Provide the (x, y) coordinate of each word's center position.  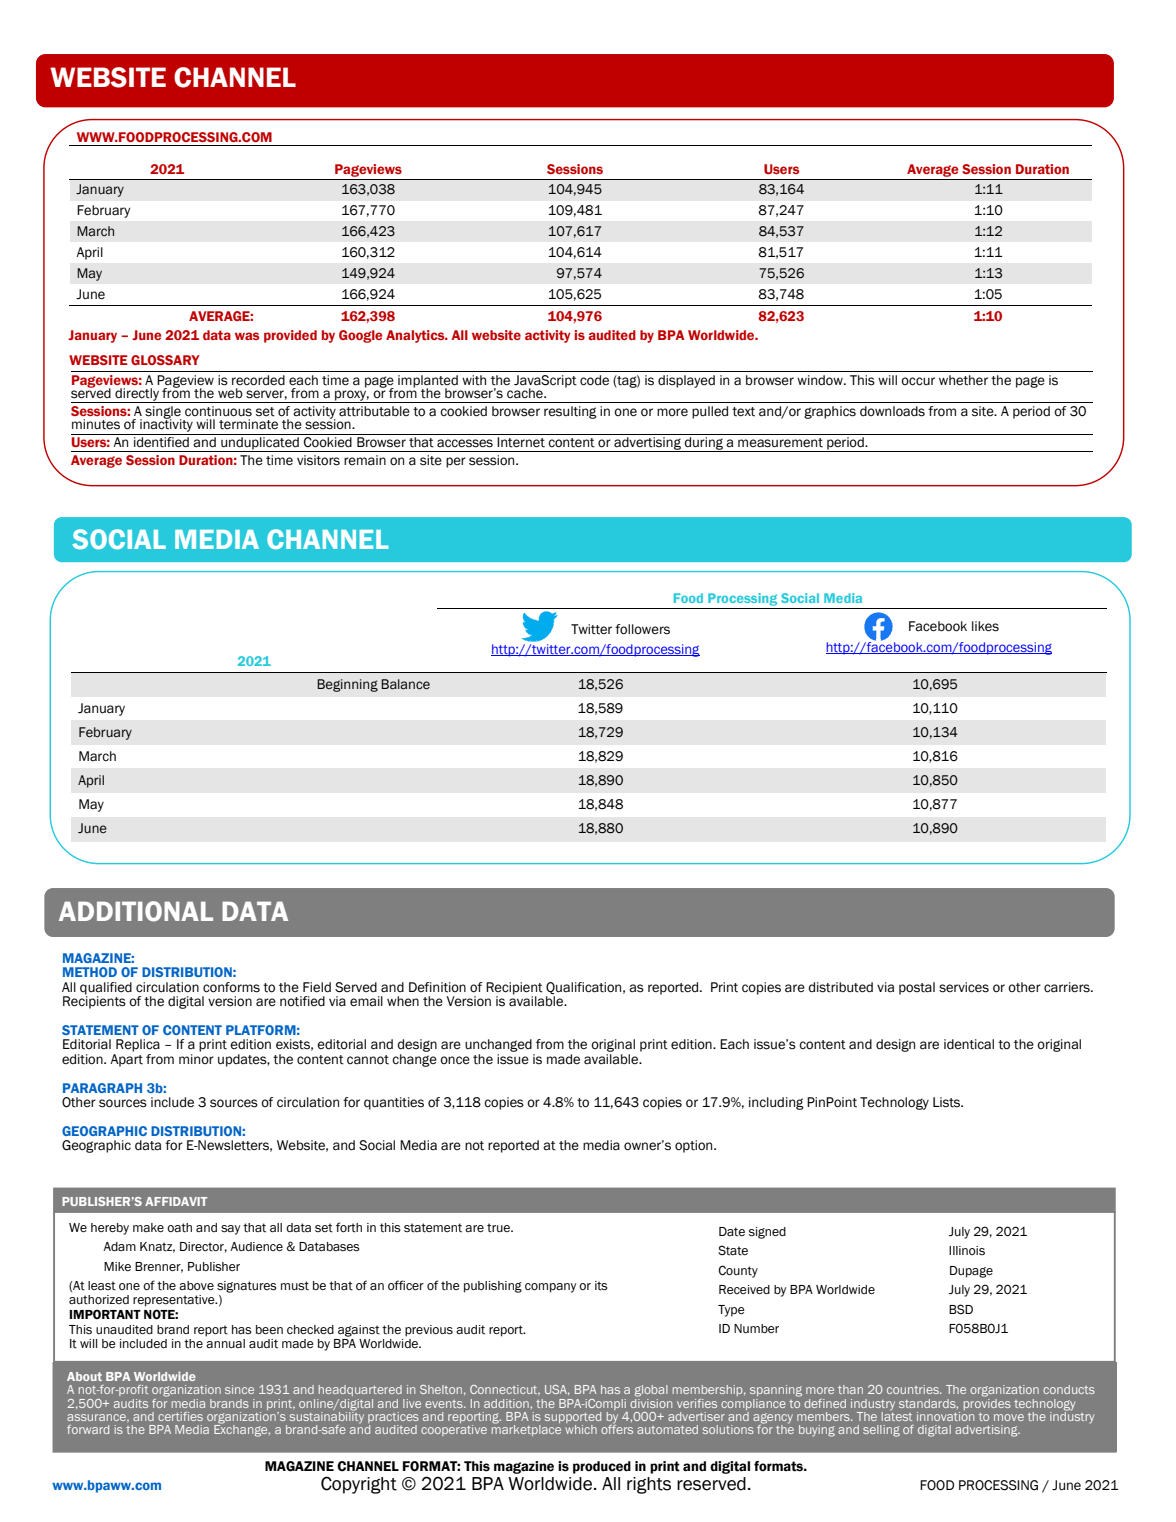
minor (196, 1059)
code (594, 380)
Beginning (347, 685)
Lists (948, 1102)
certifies (180, 1416)
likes (985, 626)
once (455, 1060)
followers (642, 629)
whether (963, 380)
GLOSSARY (165, 360)
